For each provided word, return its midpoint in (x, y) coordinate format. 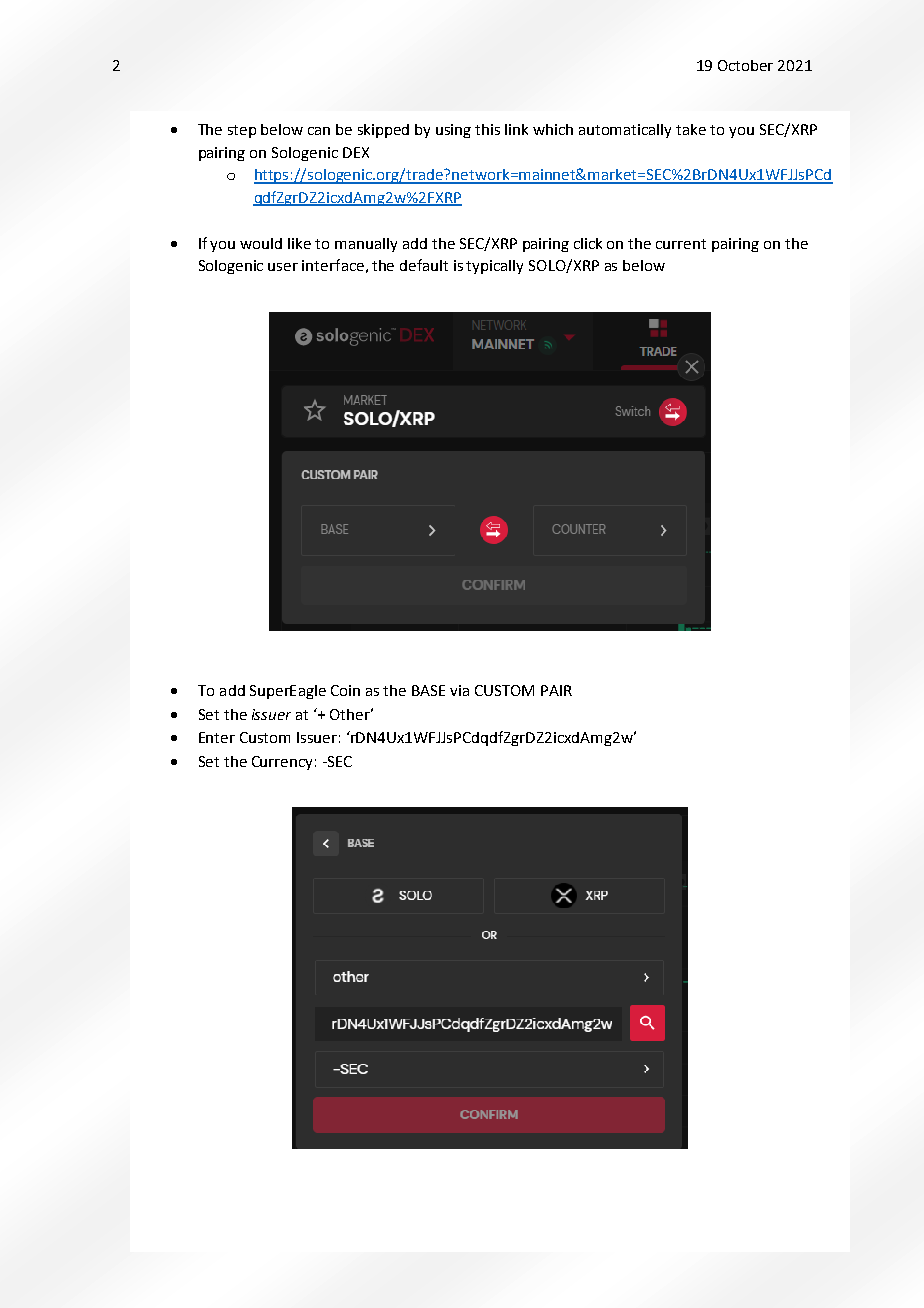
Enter (217, 737)
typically (494, 267)
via (459, 690)
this (487, 129)
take (691, 129)
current (681, 244)
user (283, 267)
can (319, 131)
